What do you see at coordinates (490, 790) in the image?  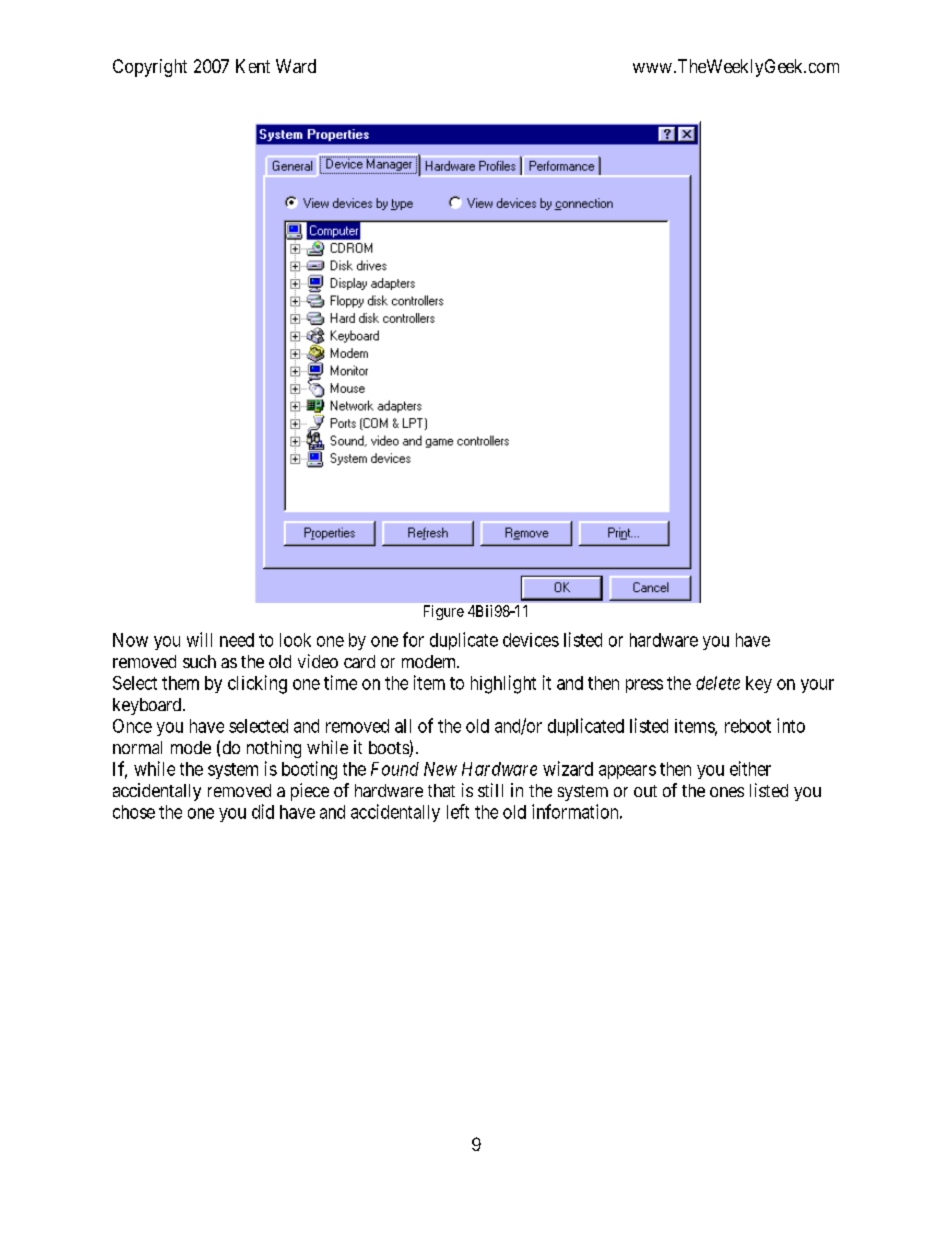 I see `still` at bounding box center [490, 790].
